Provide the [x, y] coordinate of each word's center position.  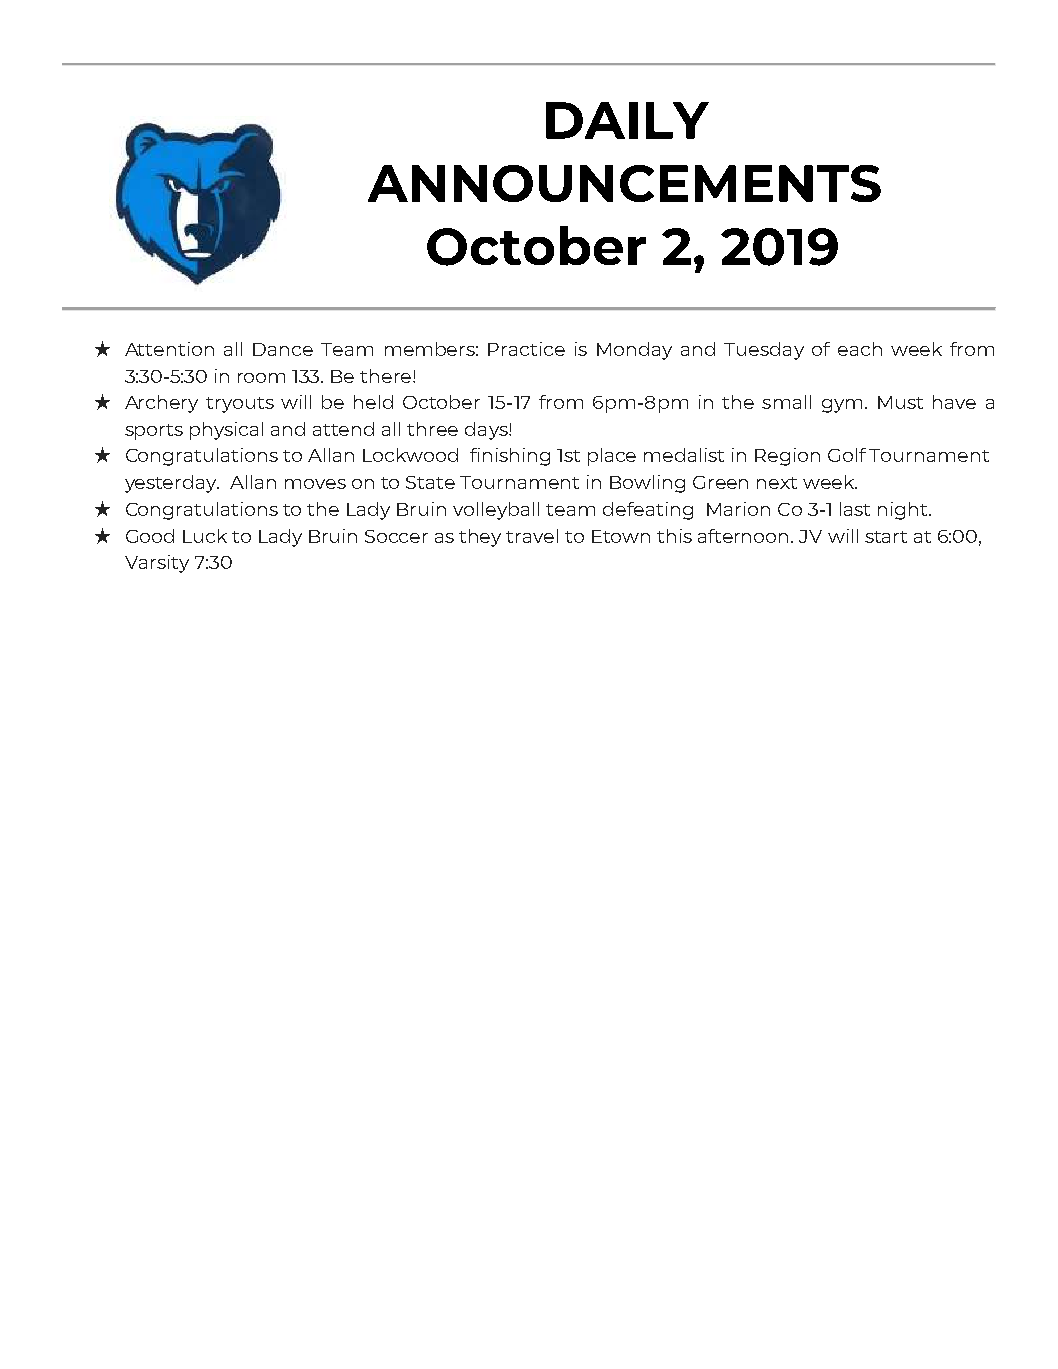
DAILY [627, 120]
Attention [169, 349]
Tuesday [764, 351]
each [860, 349]
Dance [283, 349]
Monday [634, 351]
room [261, 378]
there [385, 376]
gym [842, 406]
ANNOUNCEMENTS [624, 183]
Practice [526, 349]
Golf [847, 455]
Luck [205, 536]
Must [900, 402]
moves [315, 484]
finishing [510, 457]
